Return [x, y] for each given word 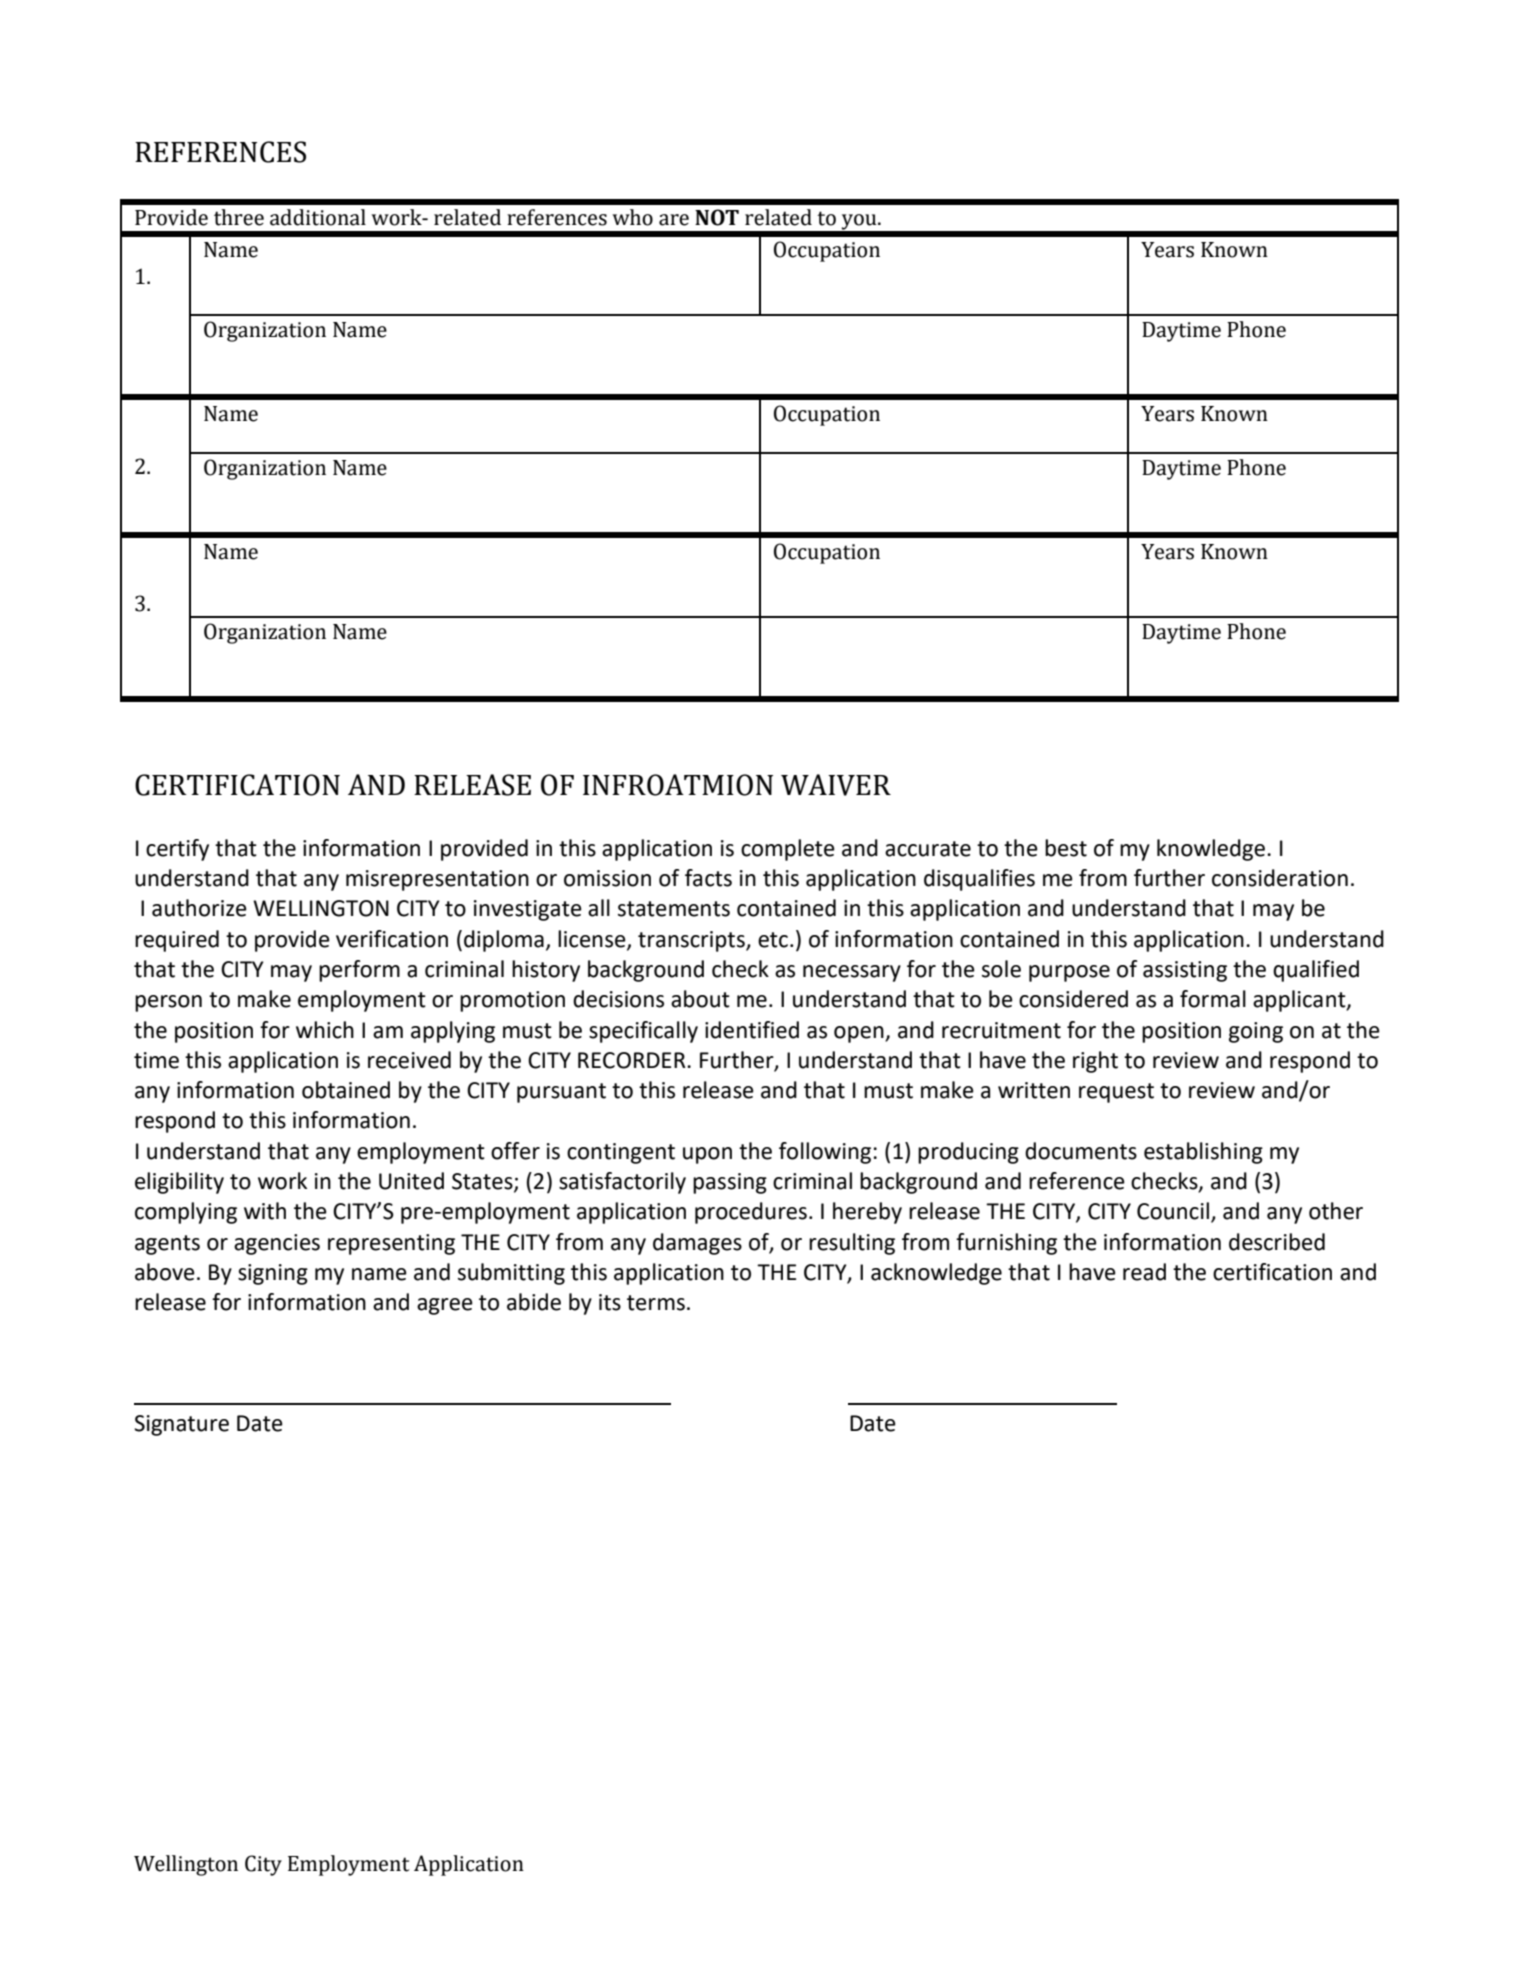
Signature [181, 1425]
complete [788, 850]
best [1066, 848]
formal [1213, 999]
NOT [717, 217]
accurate [928, 849]
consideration [1280, 878]
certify [177, 850]
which [325, 1030]
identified [752, 1030]
